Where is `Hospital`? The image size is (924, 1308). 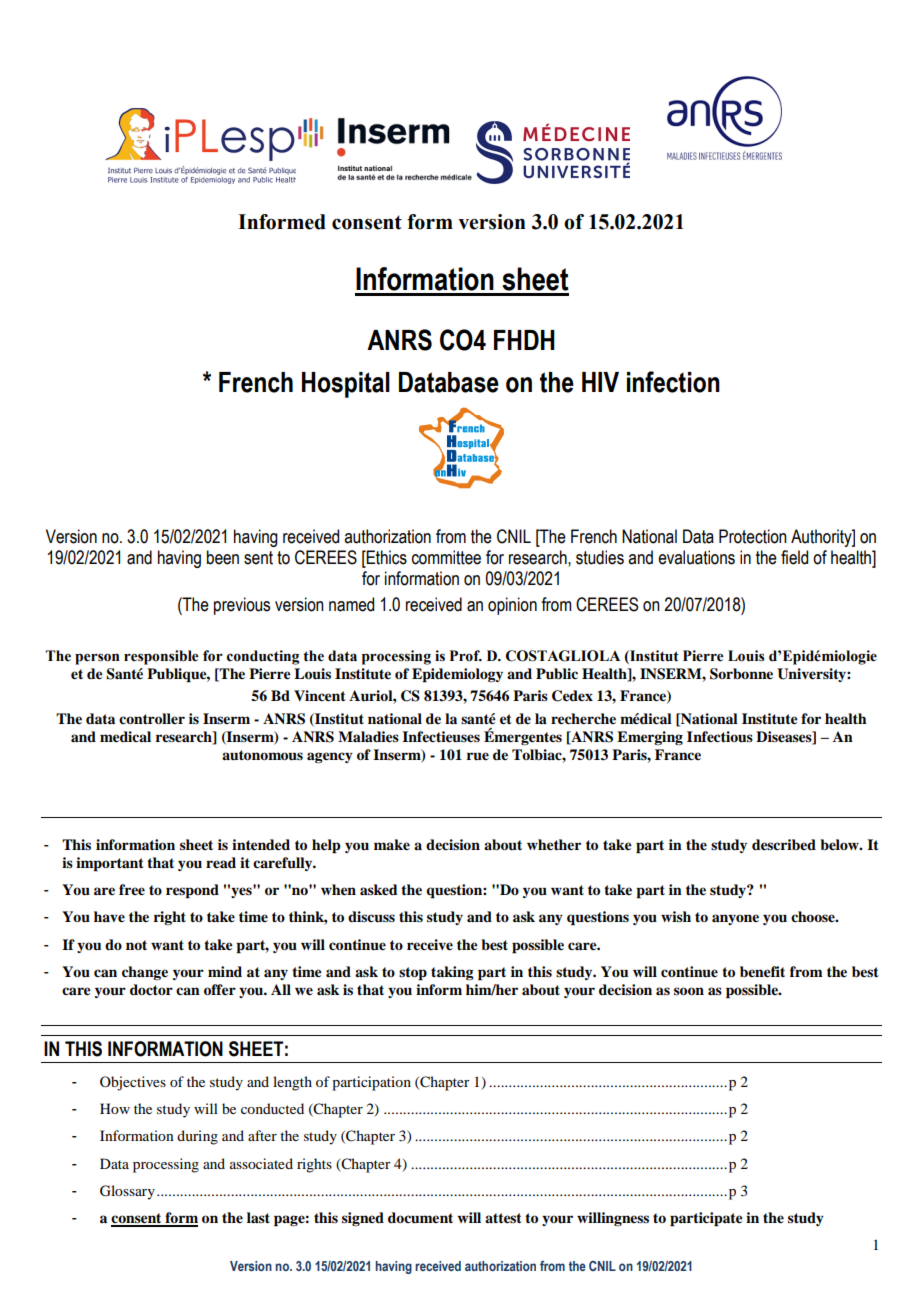 Hospital is located at coordinates (346, 385).
